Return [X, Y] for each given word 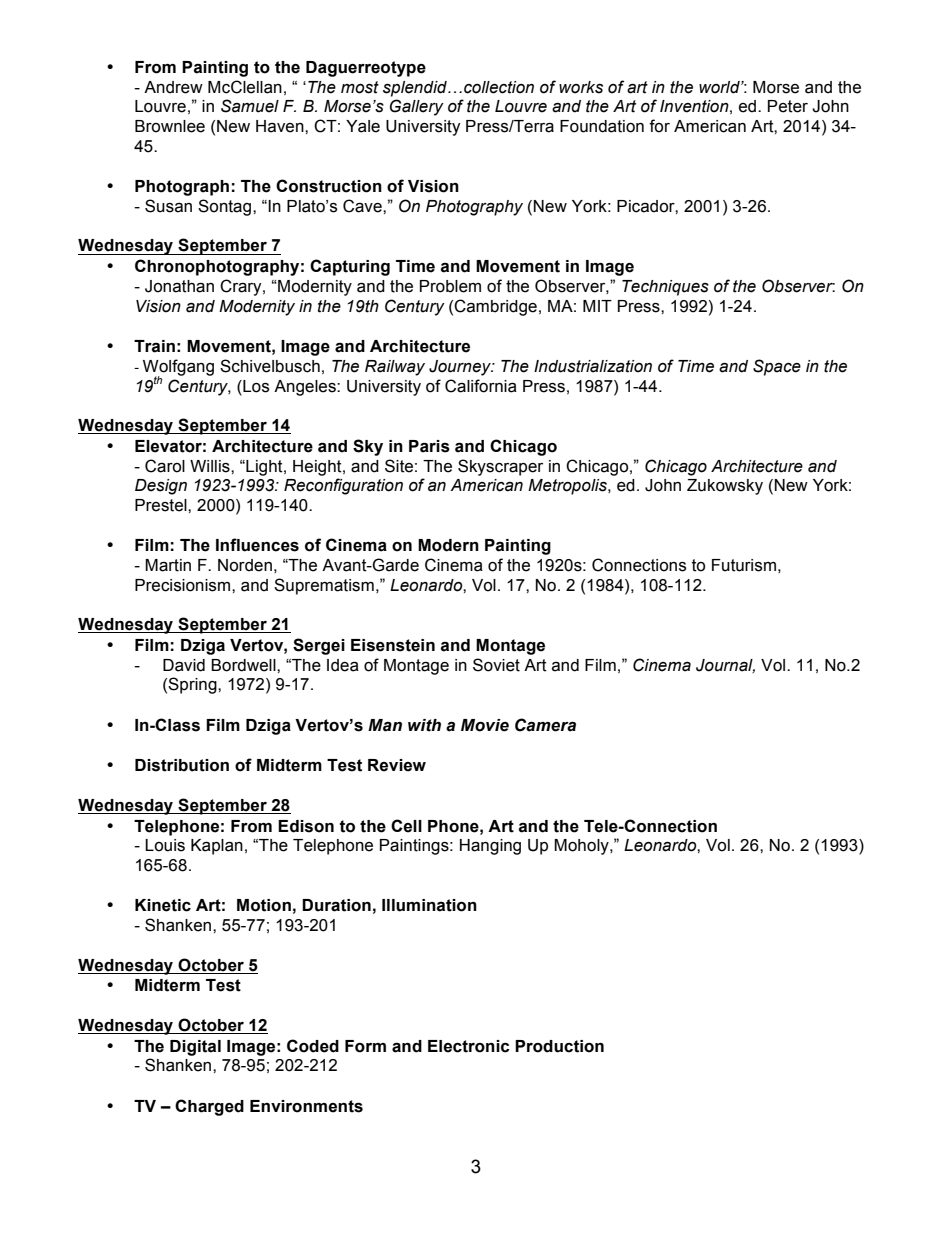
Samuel [250, 106]
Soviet [496, 665]
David [184, 665]
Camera [545, 725]
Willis [211, 466]
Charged [209, 1107]
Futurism [744, 565]
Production [559, 1046]
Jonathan [179, 286]
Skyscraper [500, 467]
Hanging [490, 847]
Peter [788, 106]
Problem [450, 286]
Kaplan [217, 847]
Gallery [417, 107]
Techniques [665, 288]
